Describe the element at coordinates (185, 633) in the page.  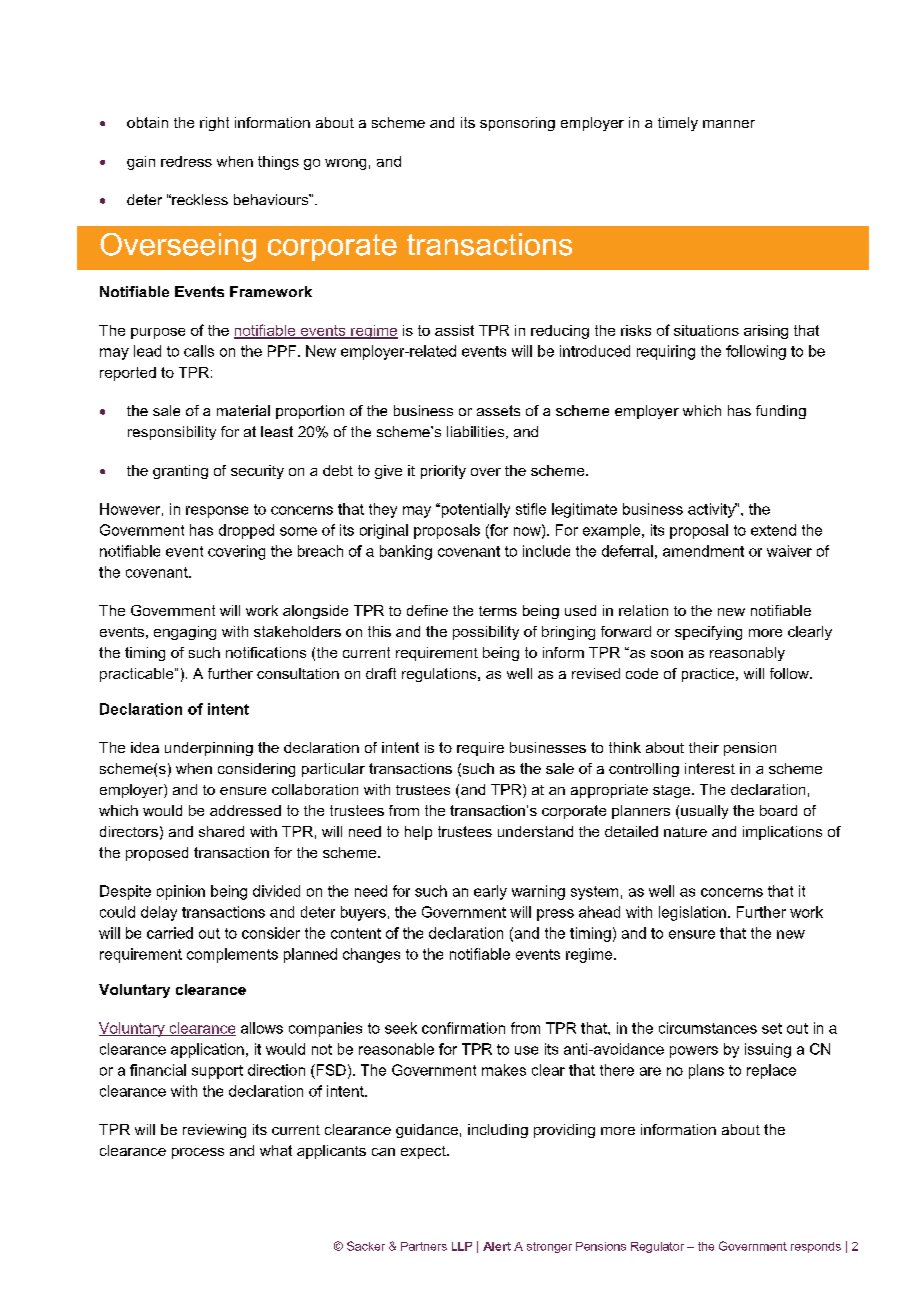
I see `engaging` at that location.
